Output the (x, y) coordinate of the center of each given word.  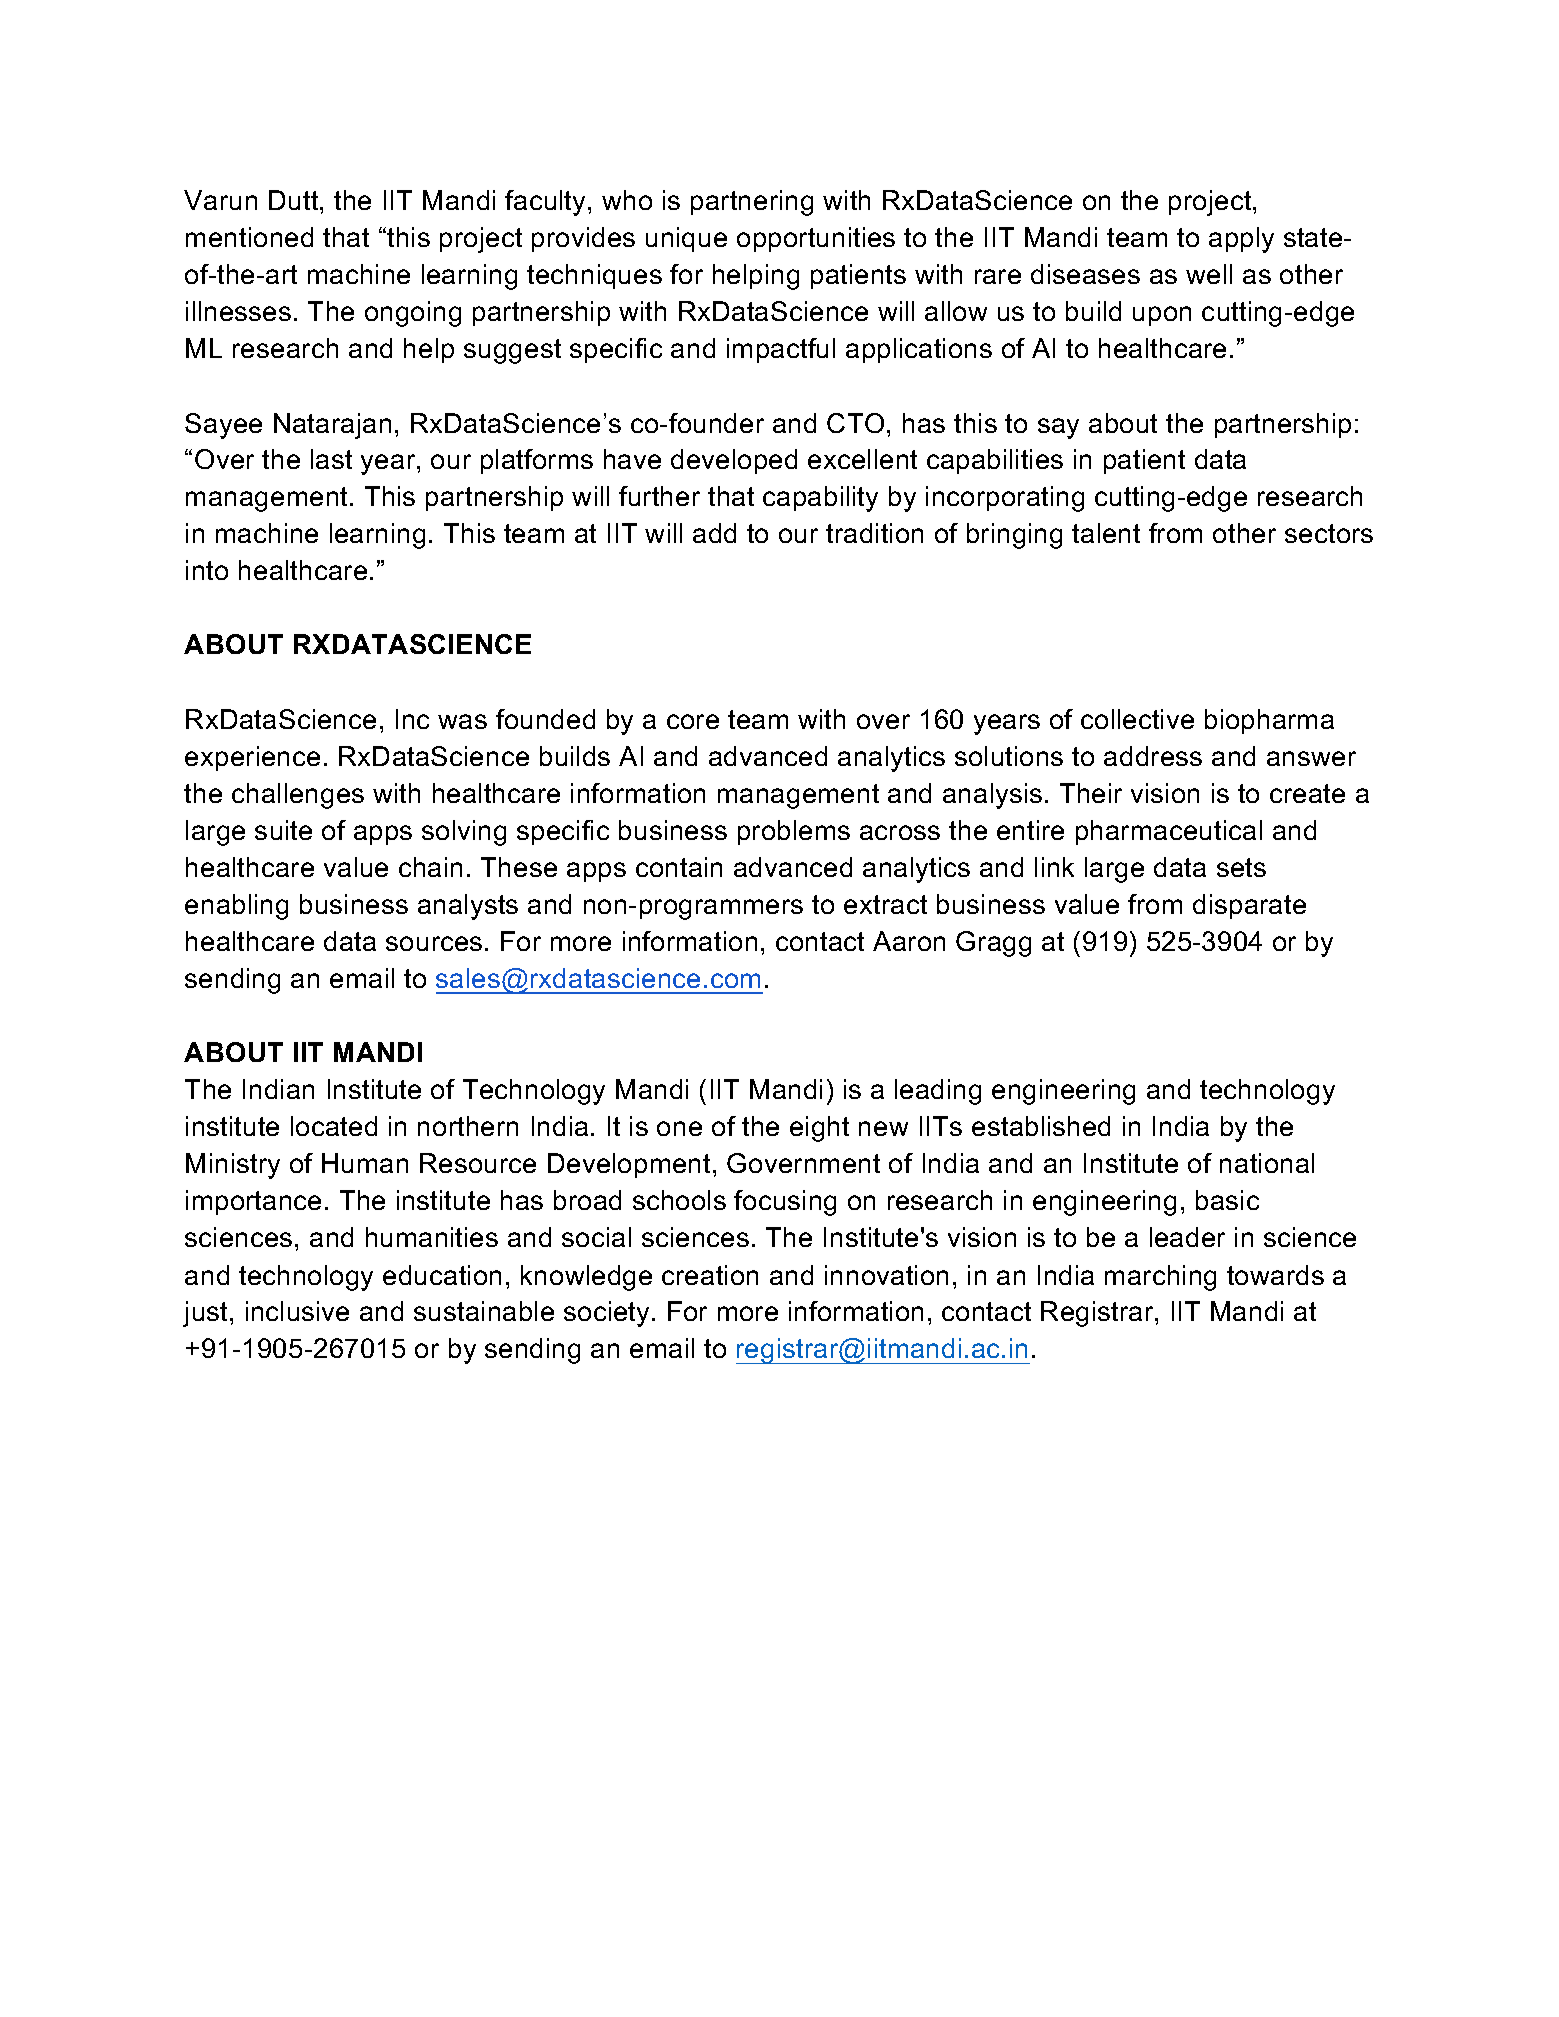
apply (1241, 240)
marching (1160, 1278)
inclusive (297, 1311)
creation (710, 1275)
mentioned (249, 237)
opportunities (816, 239)
